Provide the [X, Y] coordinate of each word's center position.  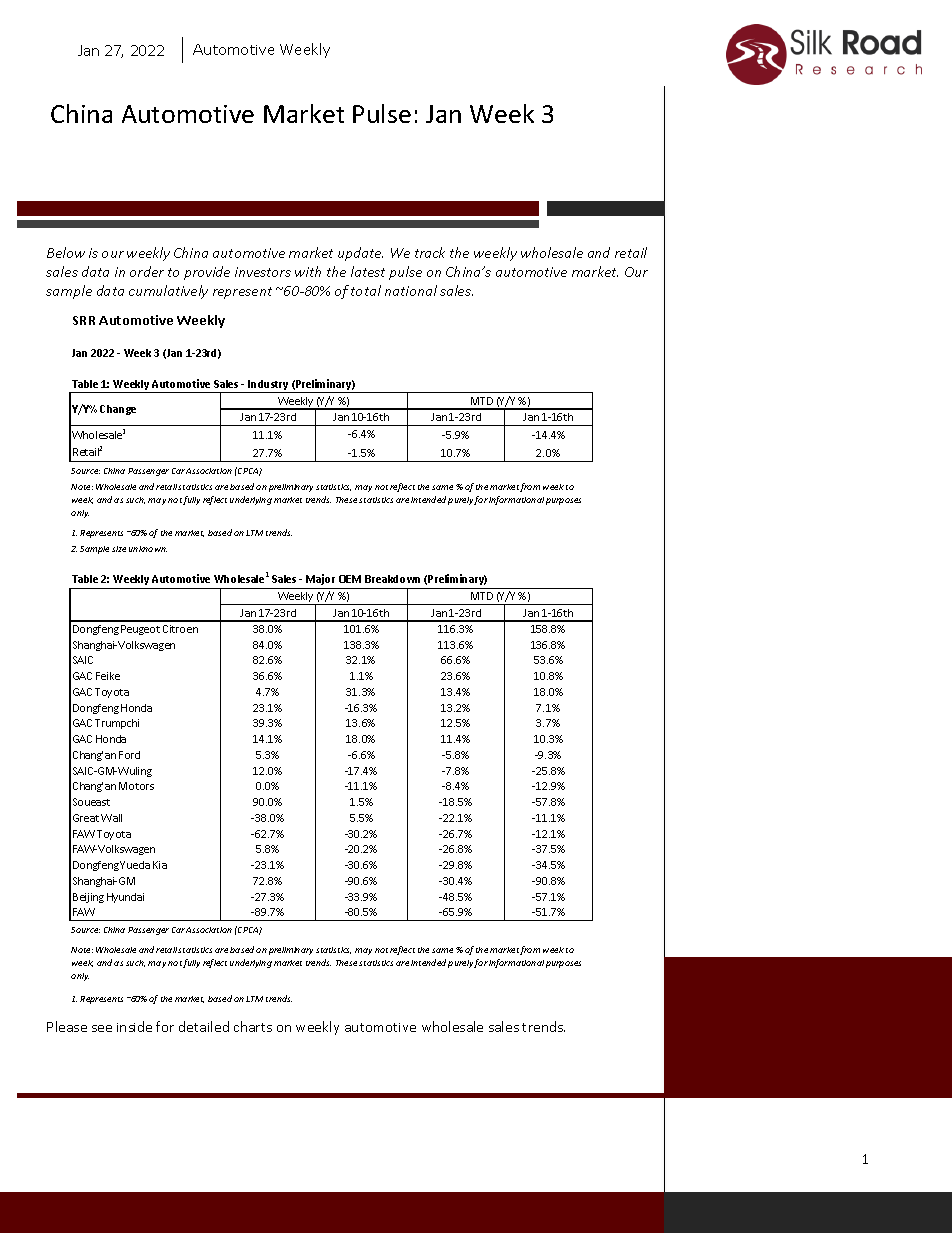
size [119, 549]
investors [263, 272]
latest [368, 271]
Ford [129, 755]
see [102, 1028]
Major [320, 579]
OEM [350, 579]
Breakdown [392, 579]
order [147, 271]
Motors [136, 786]
